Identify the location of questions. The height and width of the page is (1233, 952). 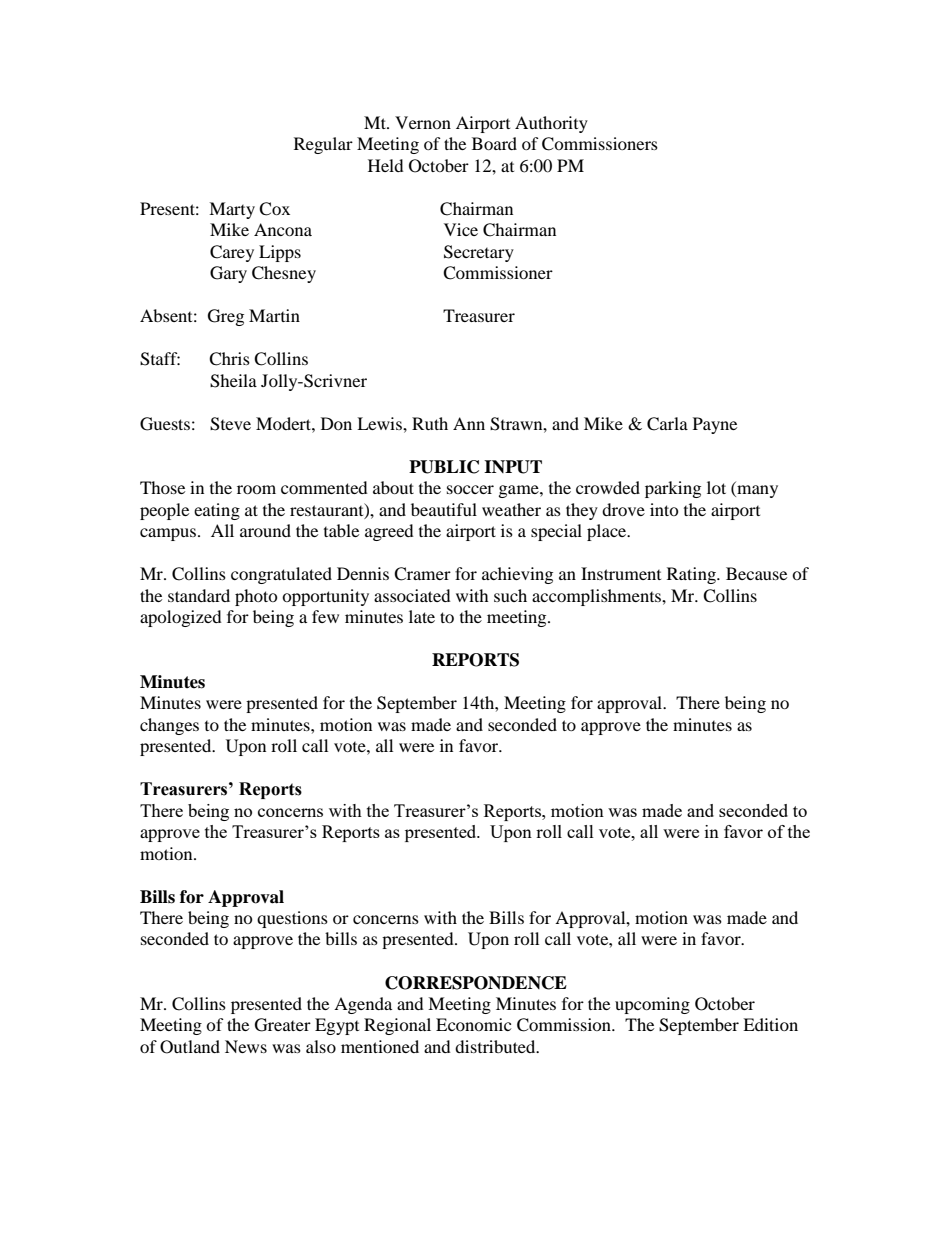
(292, 919).
